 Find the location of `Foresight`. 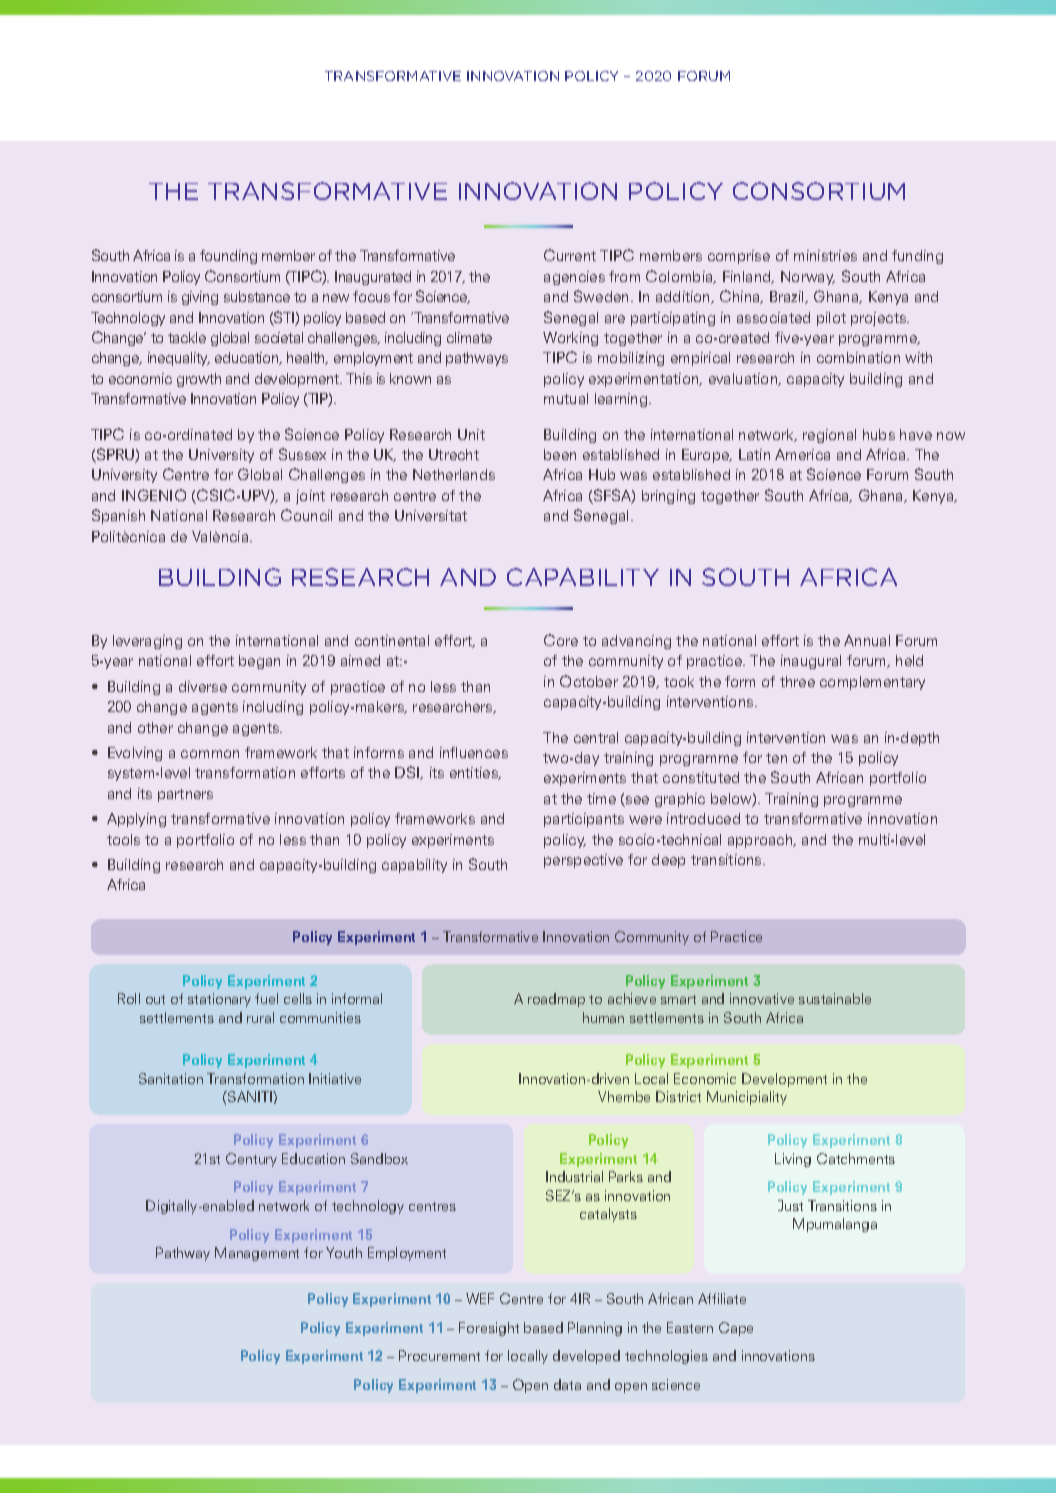

Foresight is located at coordinates (489, 1329).
